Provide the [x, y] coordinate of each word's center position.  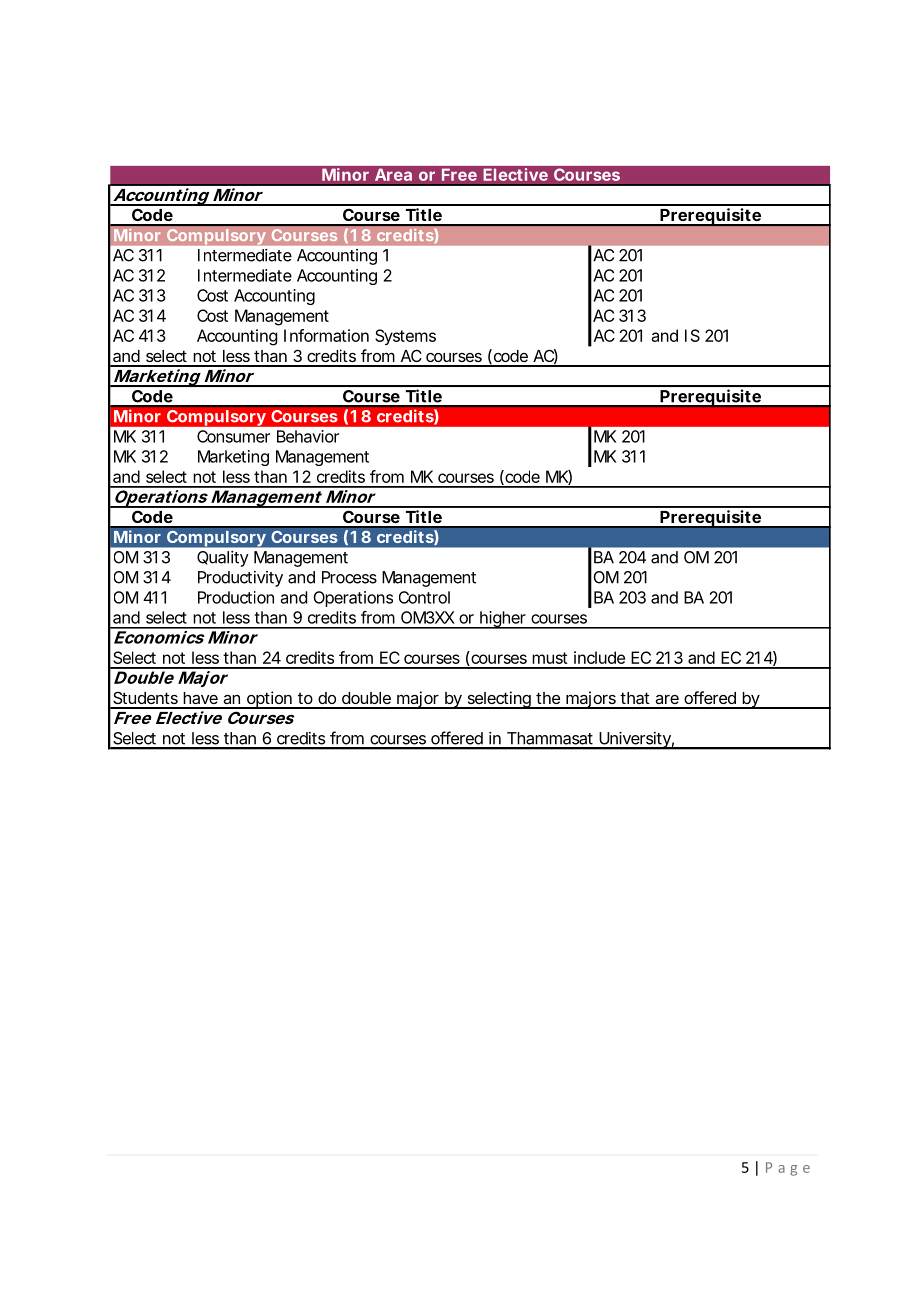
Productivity [240, 579]
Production [236, 597]
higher [503, 620]
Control [424, 597]
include [599, 657]
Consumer [233, 436]
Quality [223, 559]
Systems [405, 337]
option [269, 700]
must [550, 658]
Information [326, 335]
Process [349, 577]
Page [788, 1169]
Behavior [308, 436]
